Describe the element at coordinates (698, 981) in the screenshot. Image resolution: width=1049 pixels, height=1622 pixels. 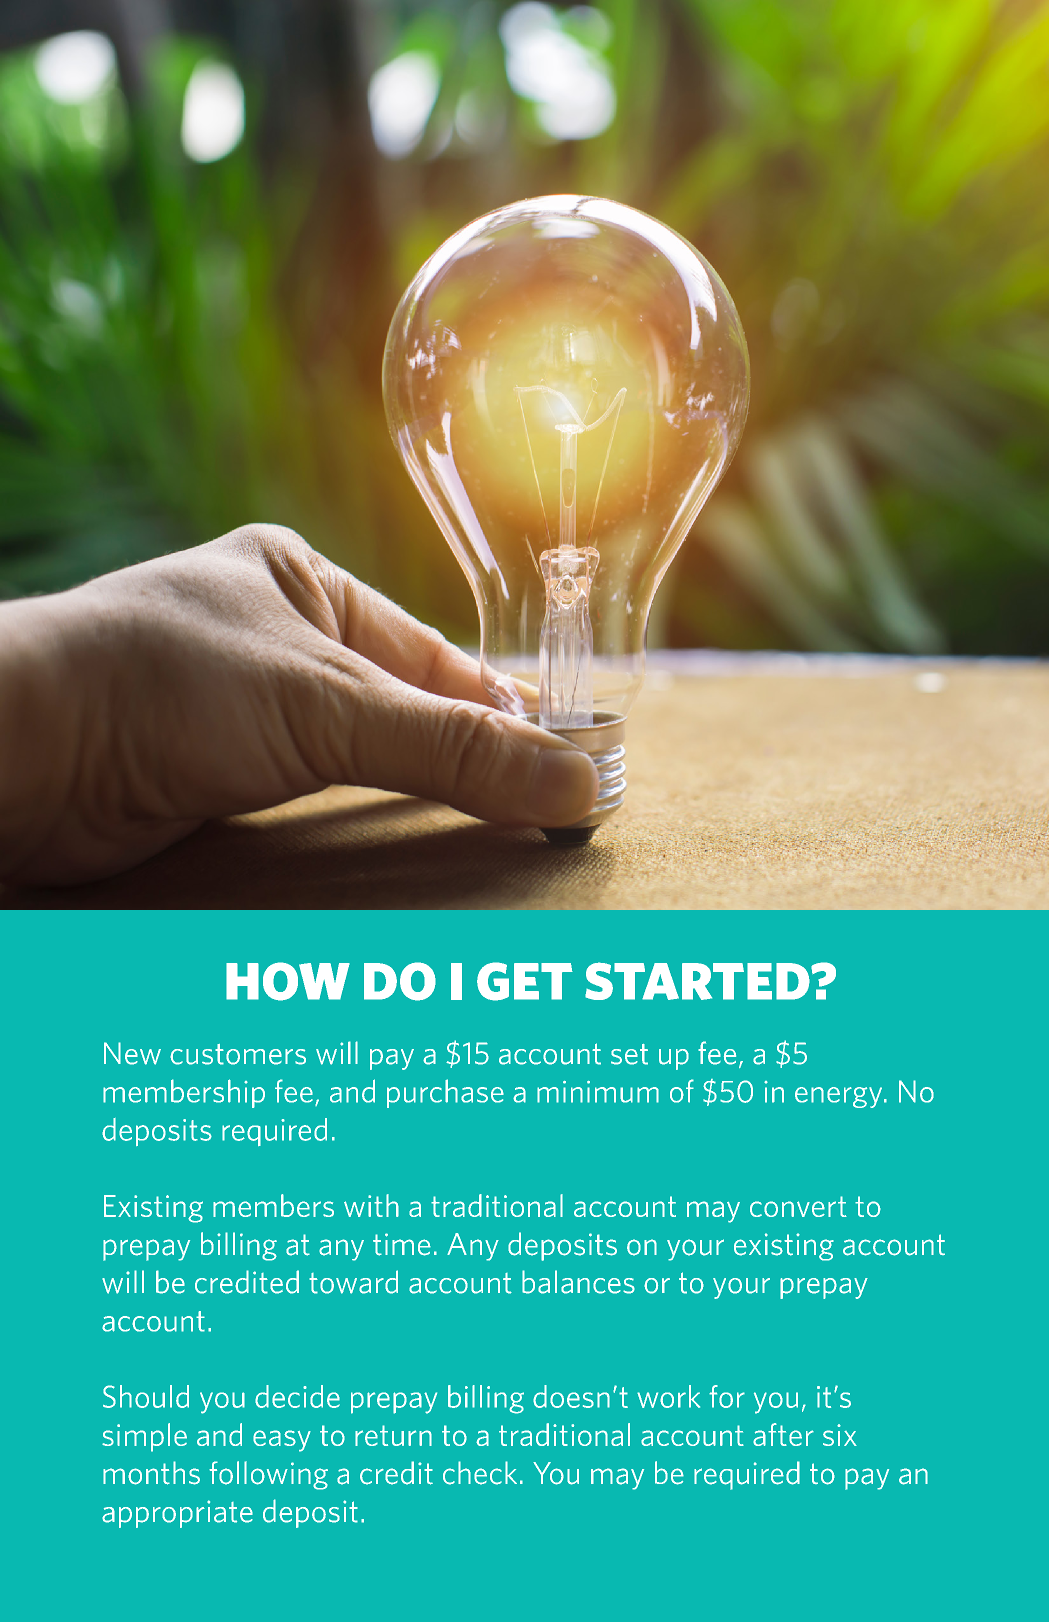
I see `STARTED` at that location.
